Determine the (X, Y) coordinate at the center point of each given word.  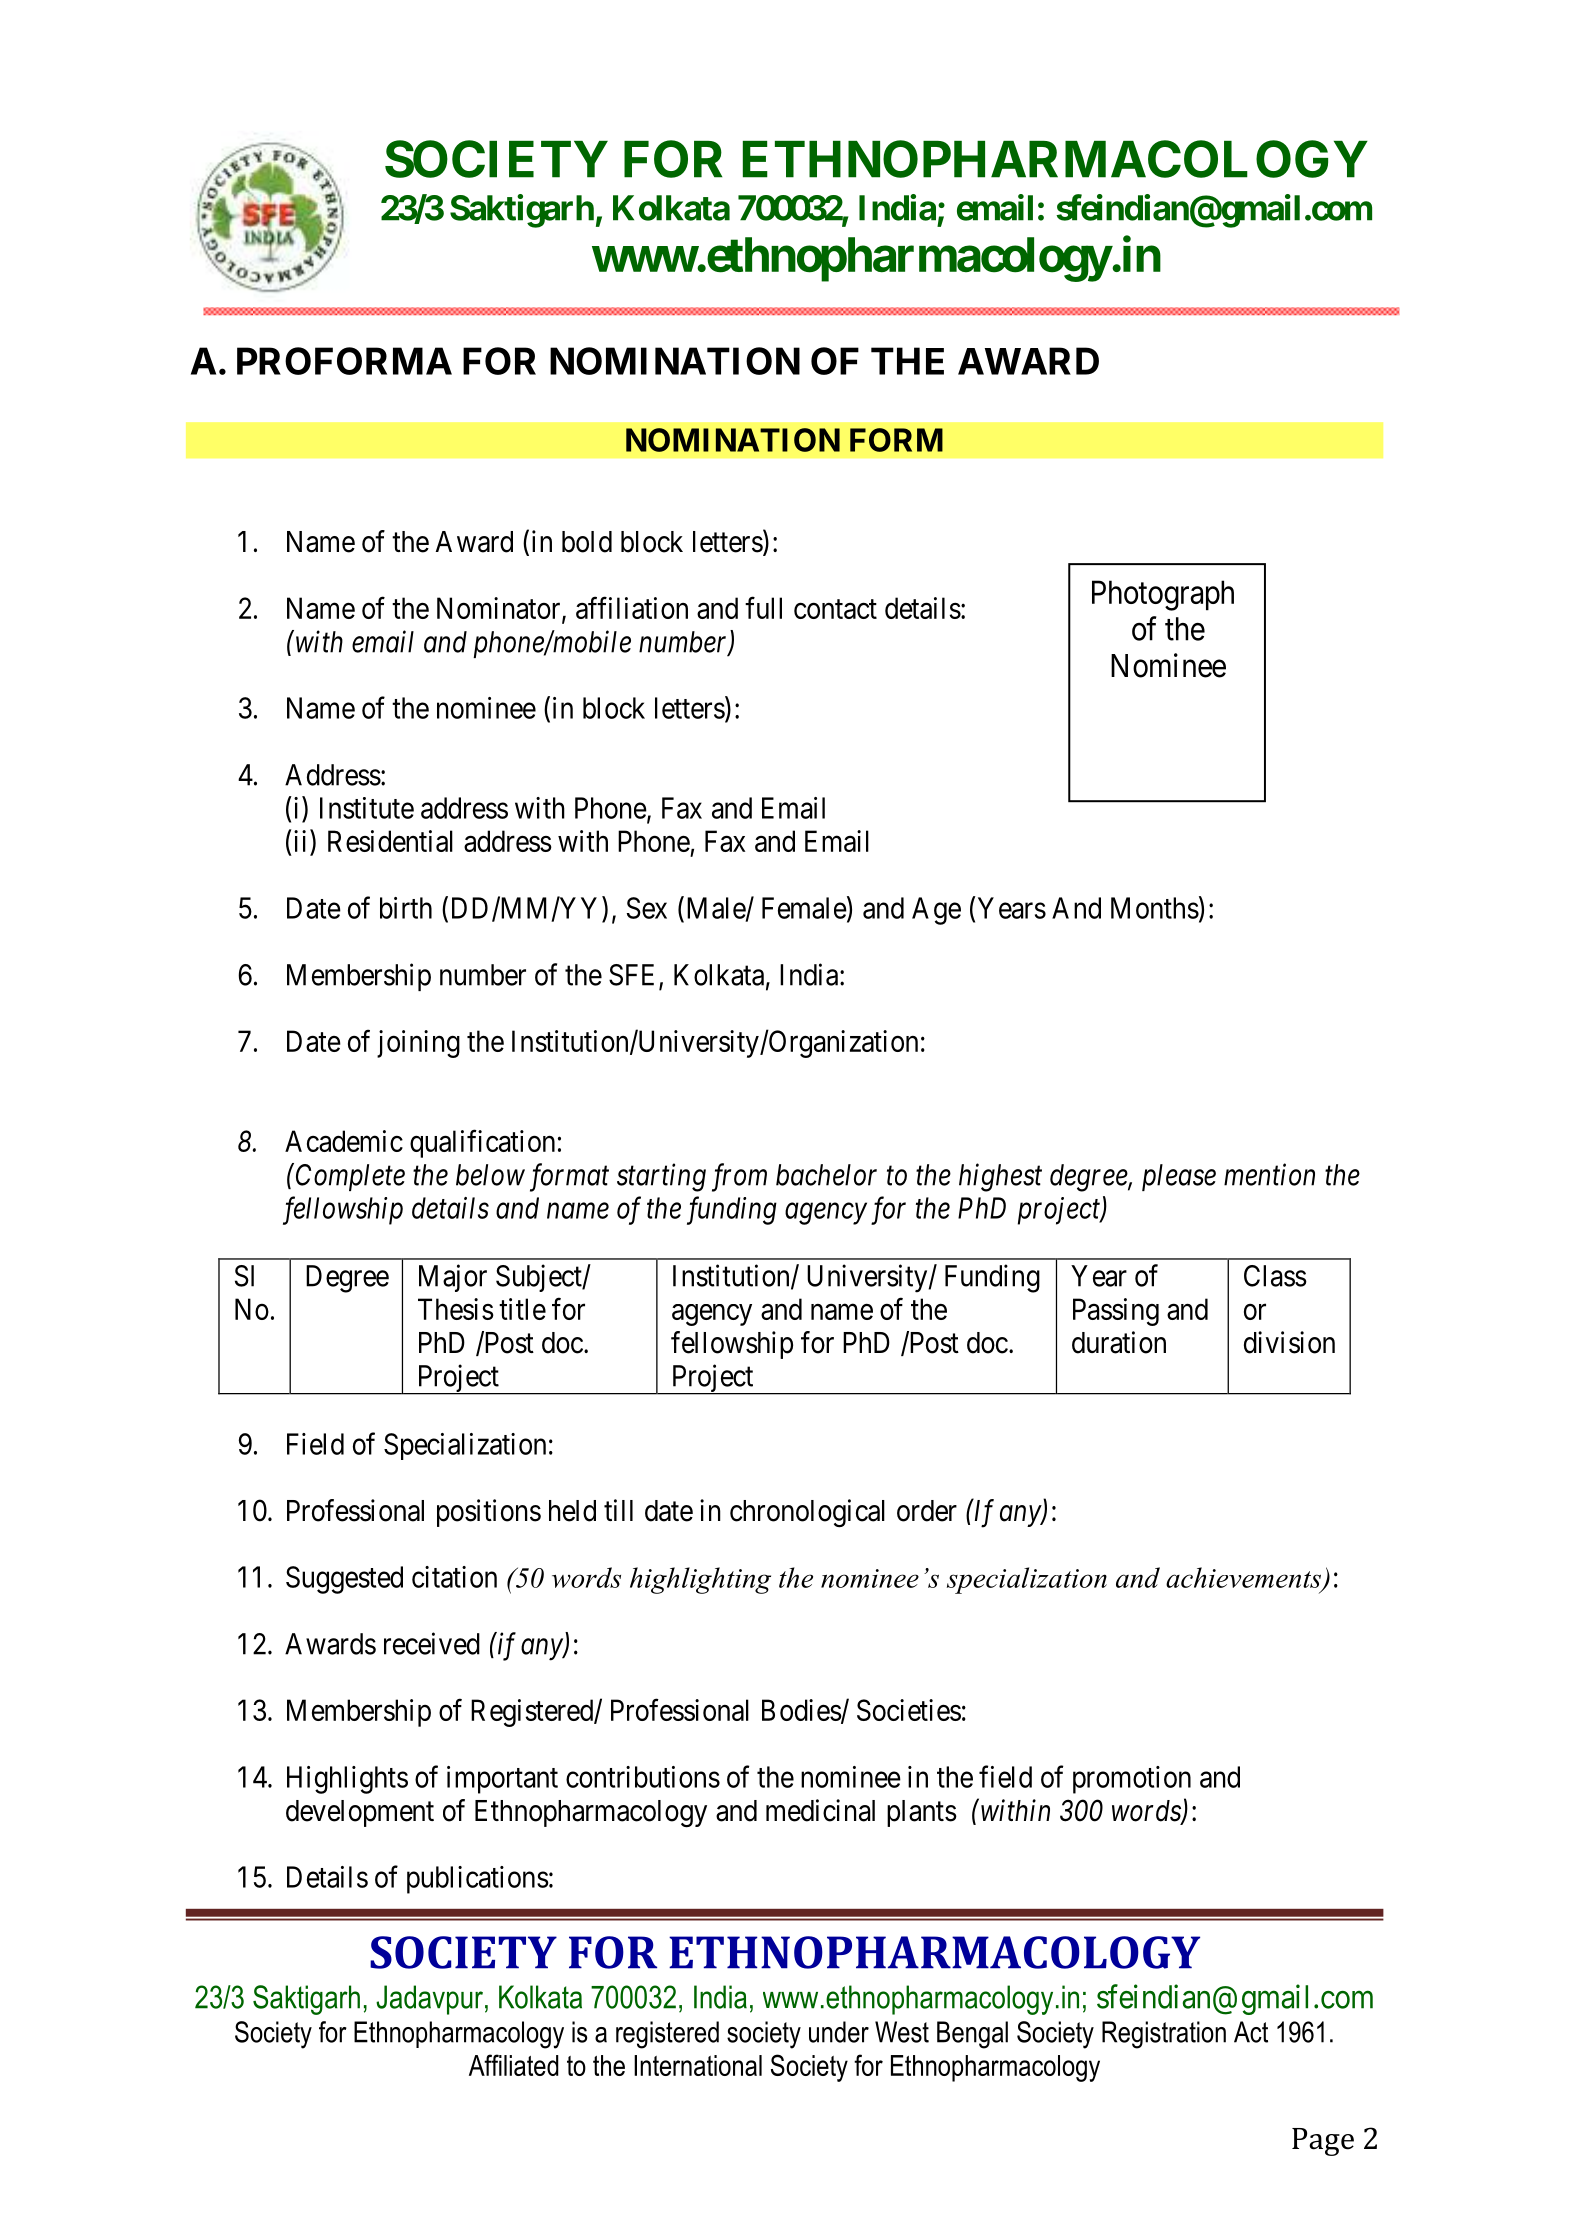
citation (454, 1577)
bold (587, 542)
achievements (1244, 1578)
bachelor (826, 1175)
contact (835, 609)
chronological (807, 1513)
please (1179, 1177)
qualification (482, 1144)
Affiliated (514, 2065)
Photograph (1163, 595)
